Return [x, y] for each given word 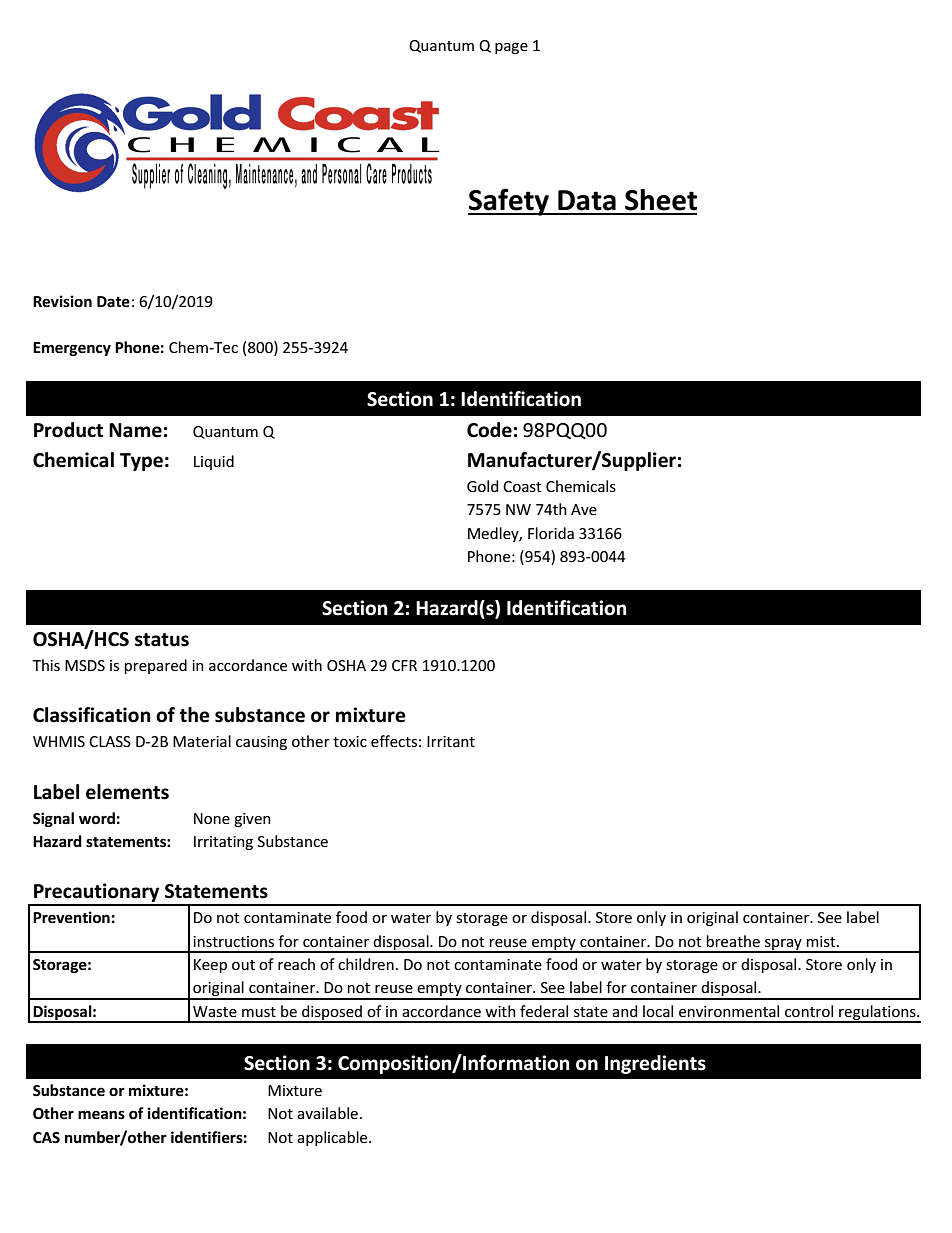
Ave [584, 509]
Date [113, 301]
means [101, 1114]
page [511, 48]
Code [489, 430]
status [162, 640]
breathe [733, 941]
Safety [509, 202]
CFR [404, 665]
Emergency [72, 349]
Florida [551, 533]
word [97, 818]
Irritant [451, 741]
